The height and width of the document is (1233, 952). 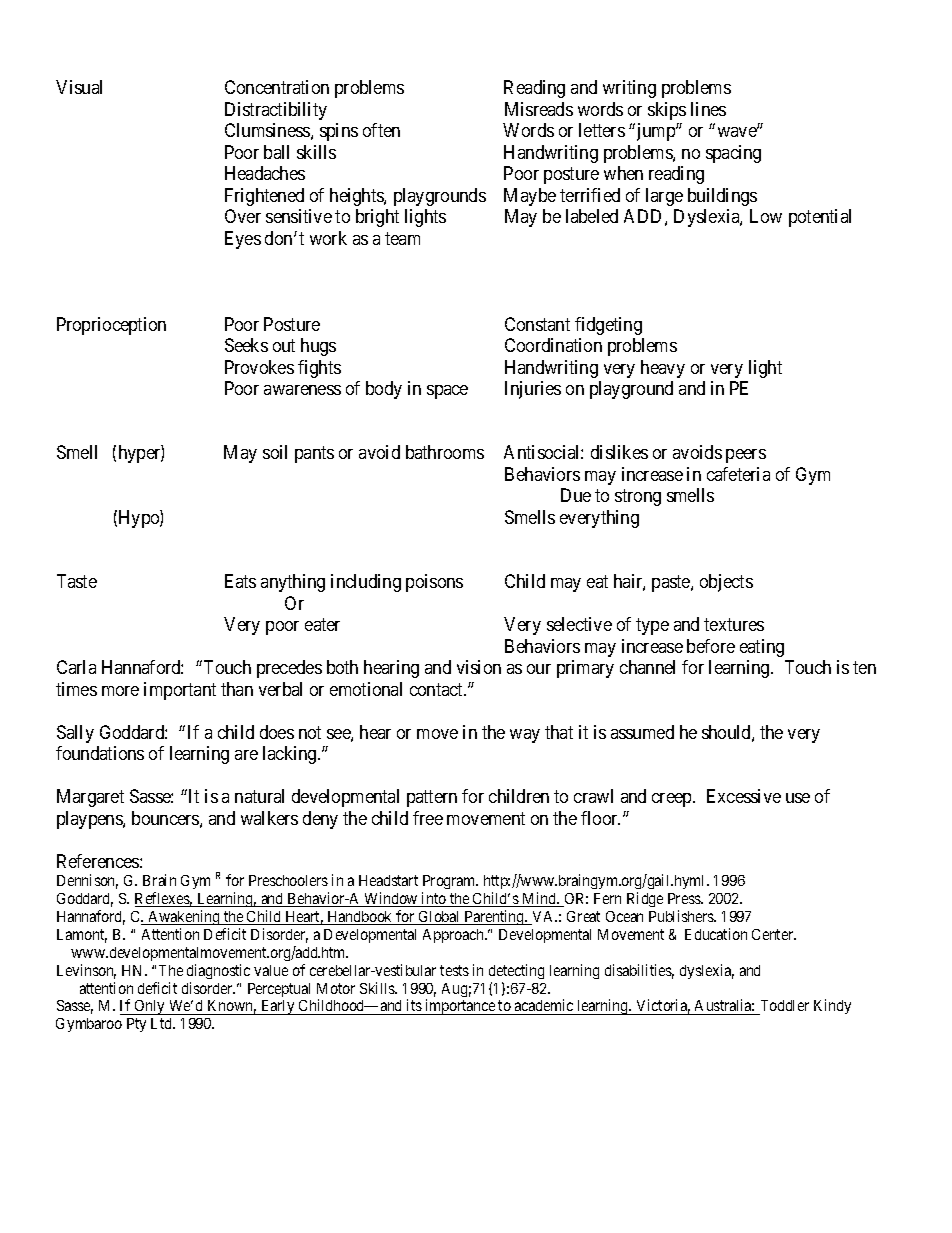 What do you see at coordinates (259, 367) in the document?
I see `Provokes` at bounding box center [259, 367].
